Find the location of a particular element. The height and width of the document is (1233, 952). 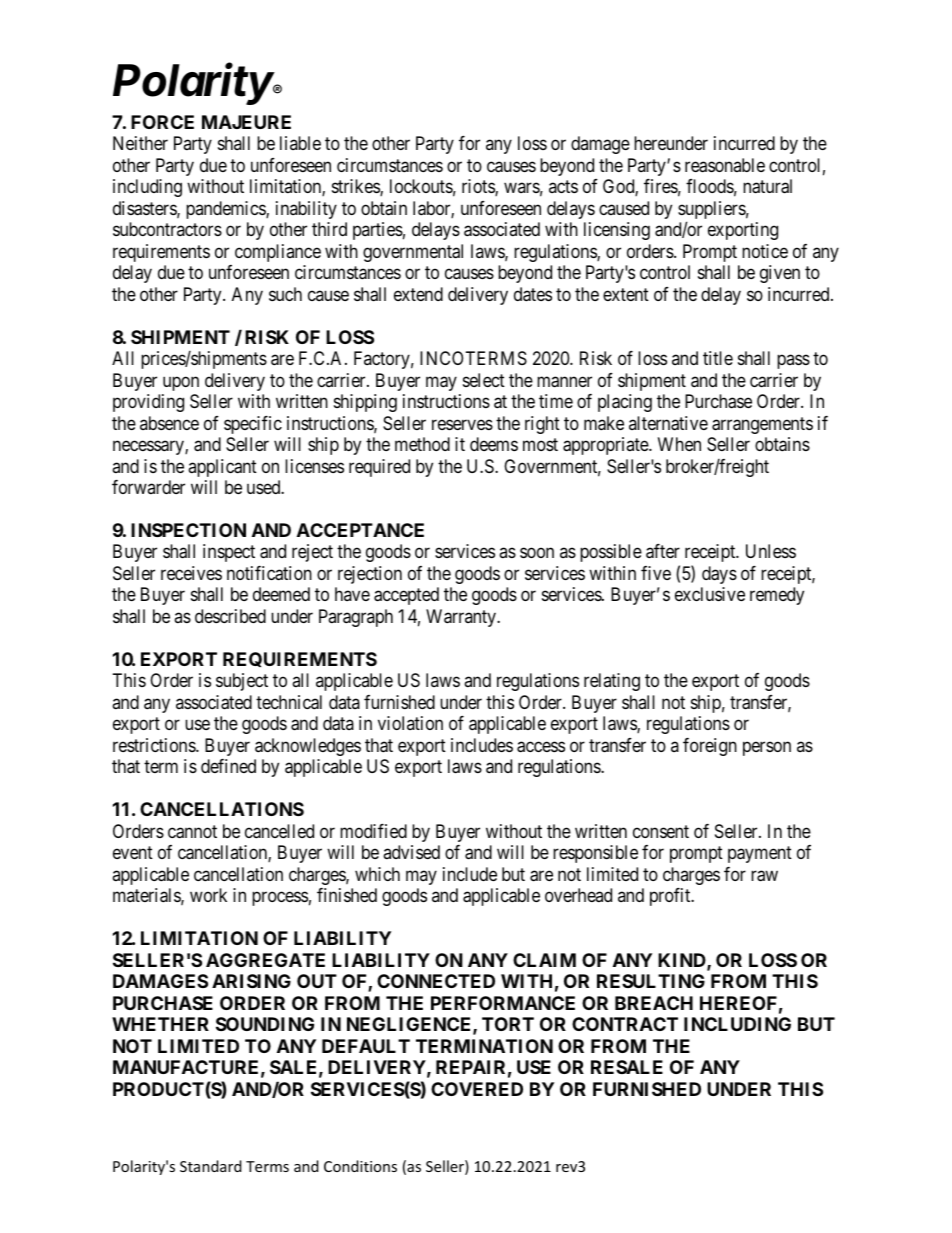

receives is located at coordinates (191, 573).
